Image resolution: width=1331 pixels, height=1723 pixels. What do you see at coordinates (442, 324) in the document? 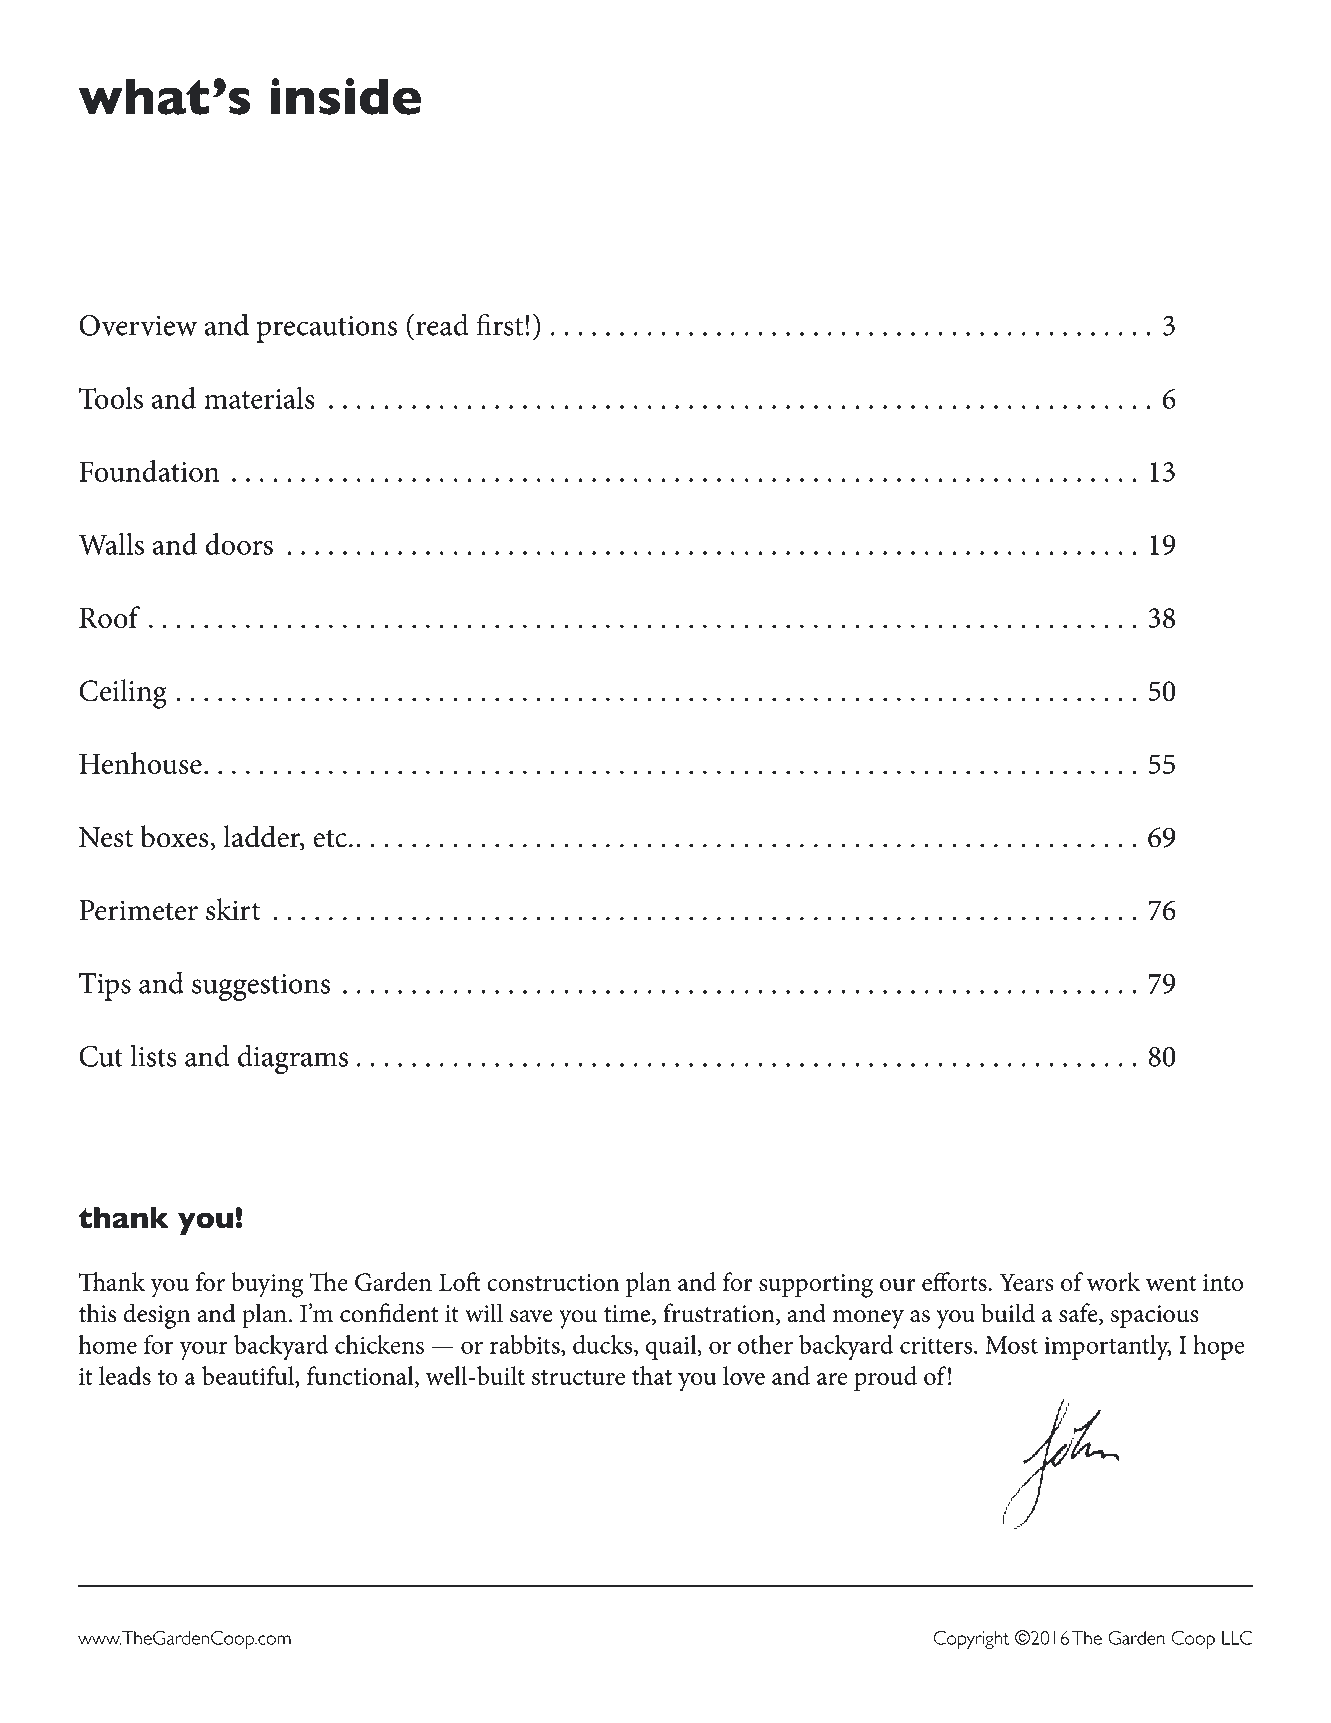
I see `read` at bounding box center [442, 324].
